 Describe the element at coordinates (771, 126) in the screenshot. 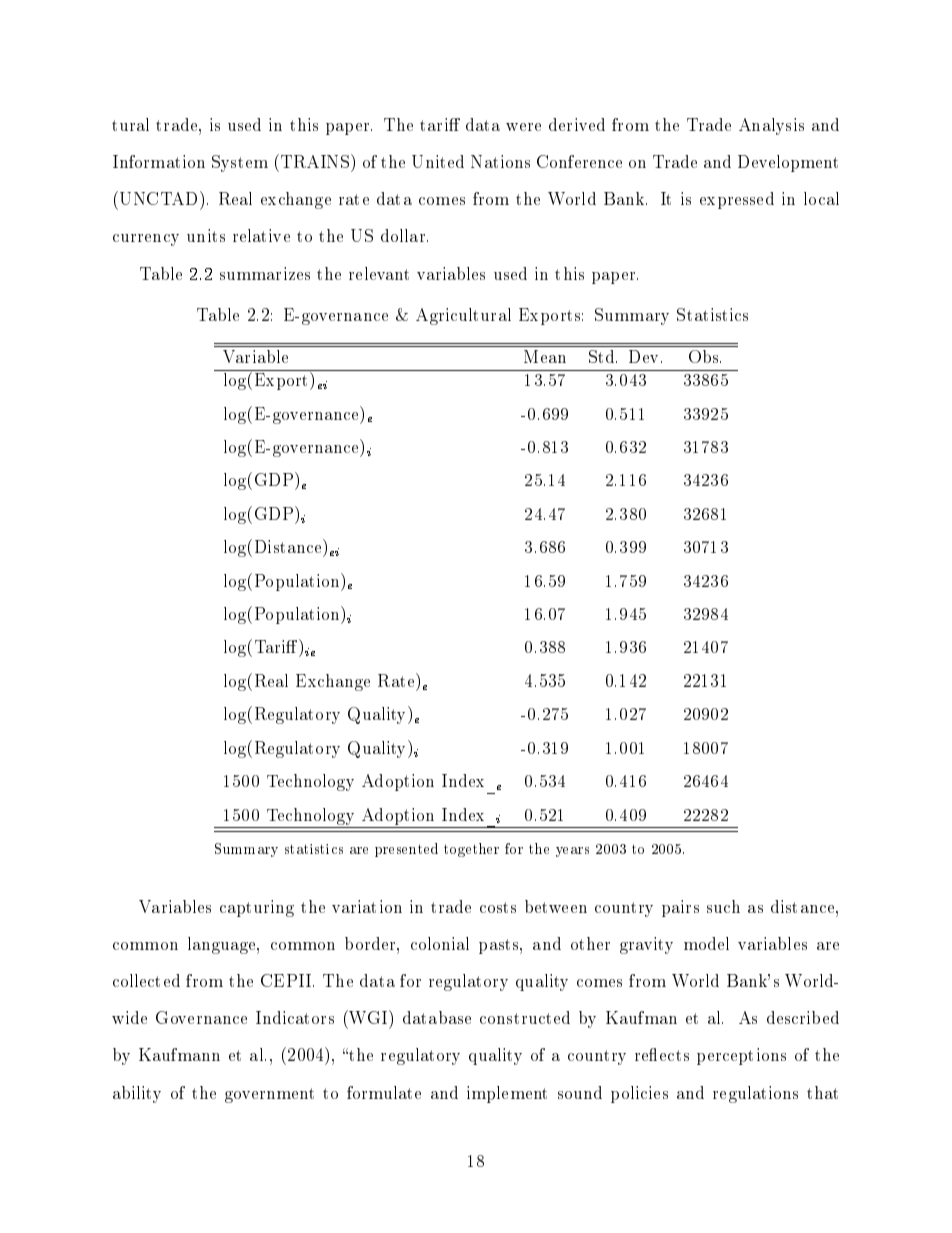

I see `Analysis` at that location.
